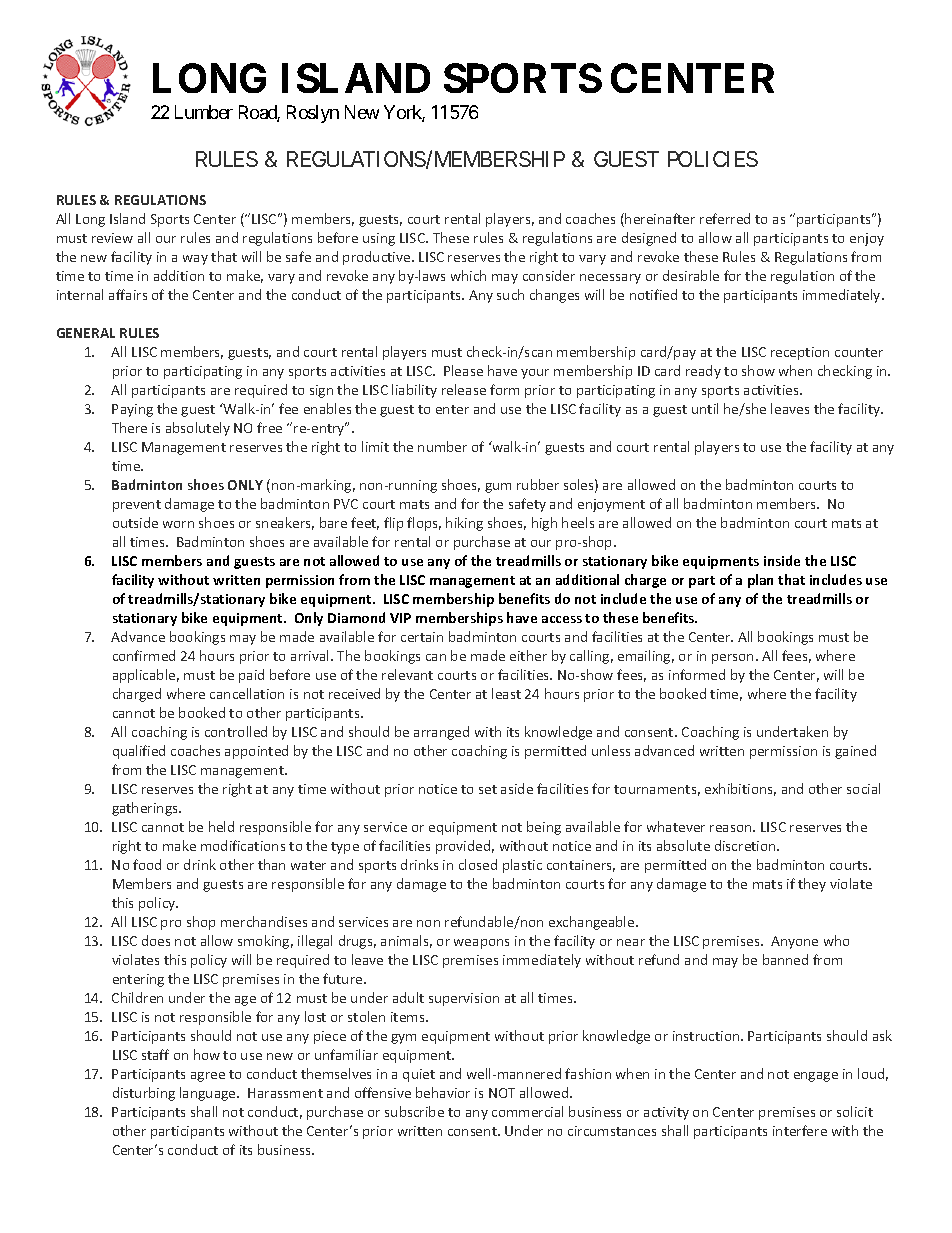 This document has height=1233, width=952. I want to click on confirmed, so click(144, 655).
